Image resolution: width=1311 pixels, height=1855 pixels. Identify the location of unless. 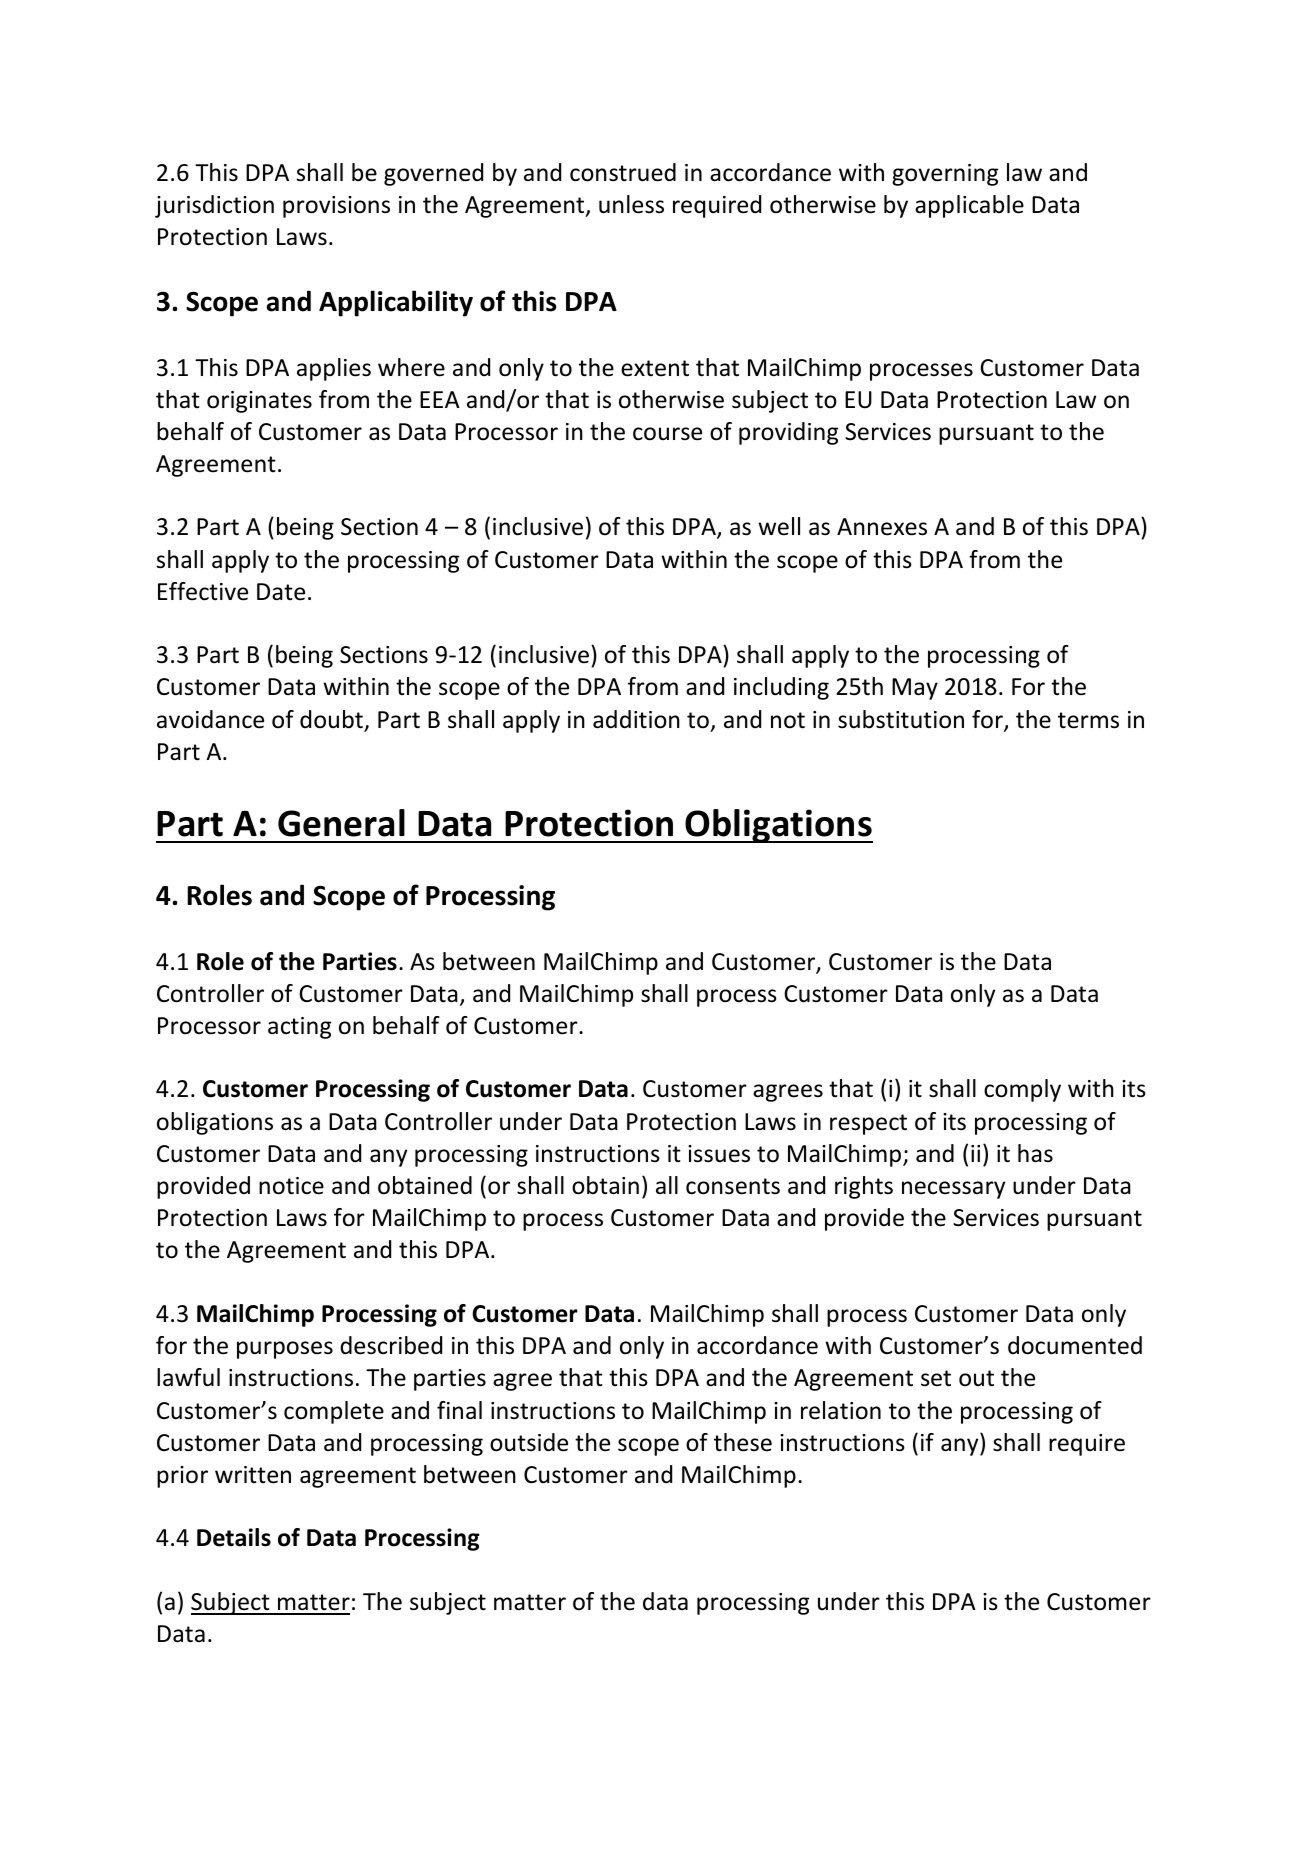
(631, 204).
